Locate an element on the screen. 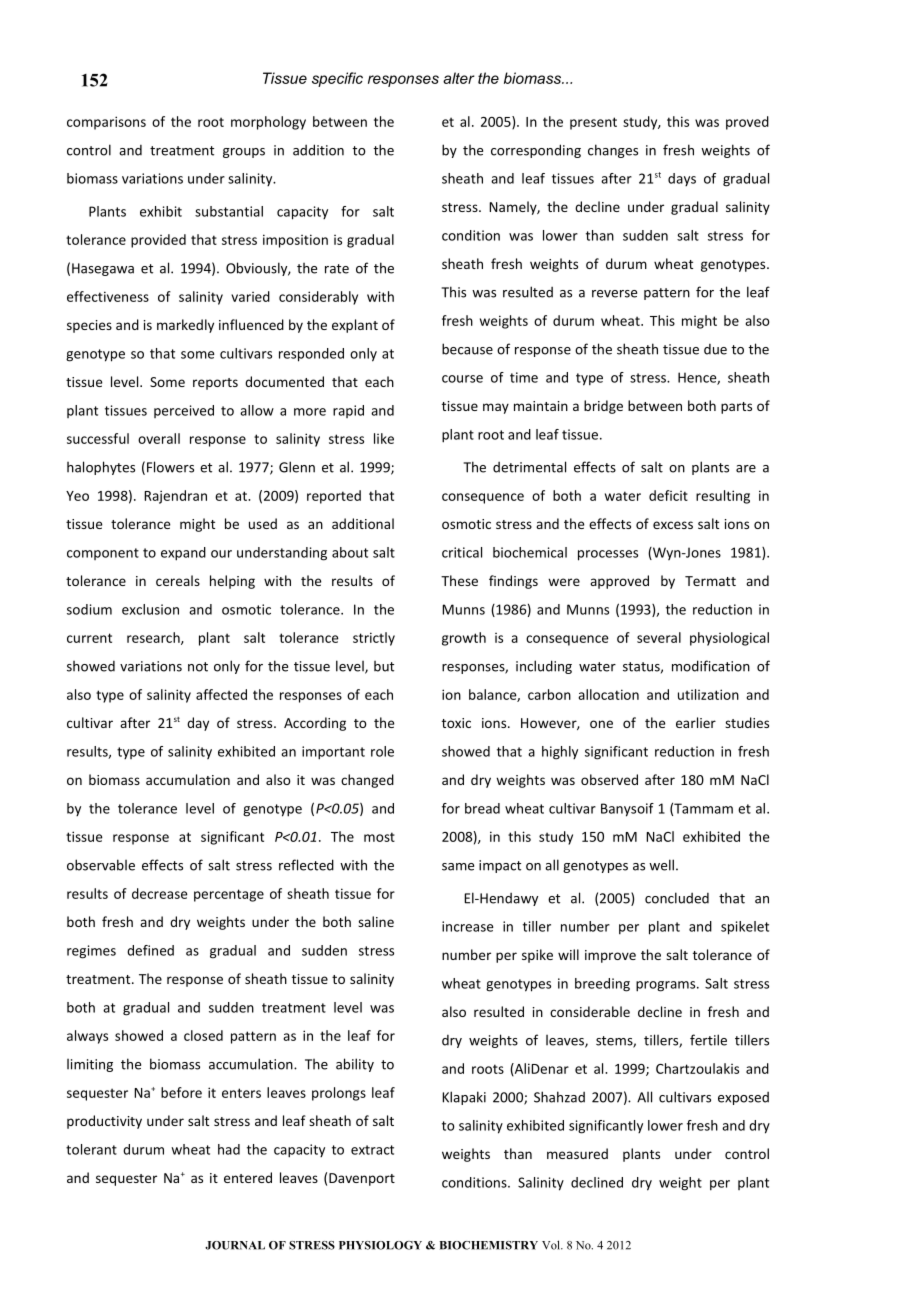 This screenshot has height=1308, width=924. PHYSIOLOGY is located at coordinates (380, 1245).
